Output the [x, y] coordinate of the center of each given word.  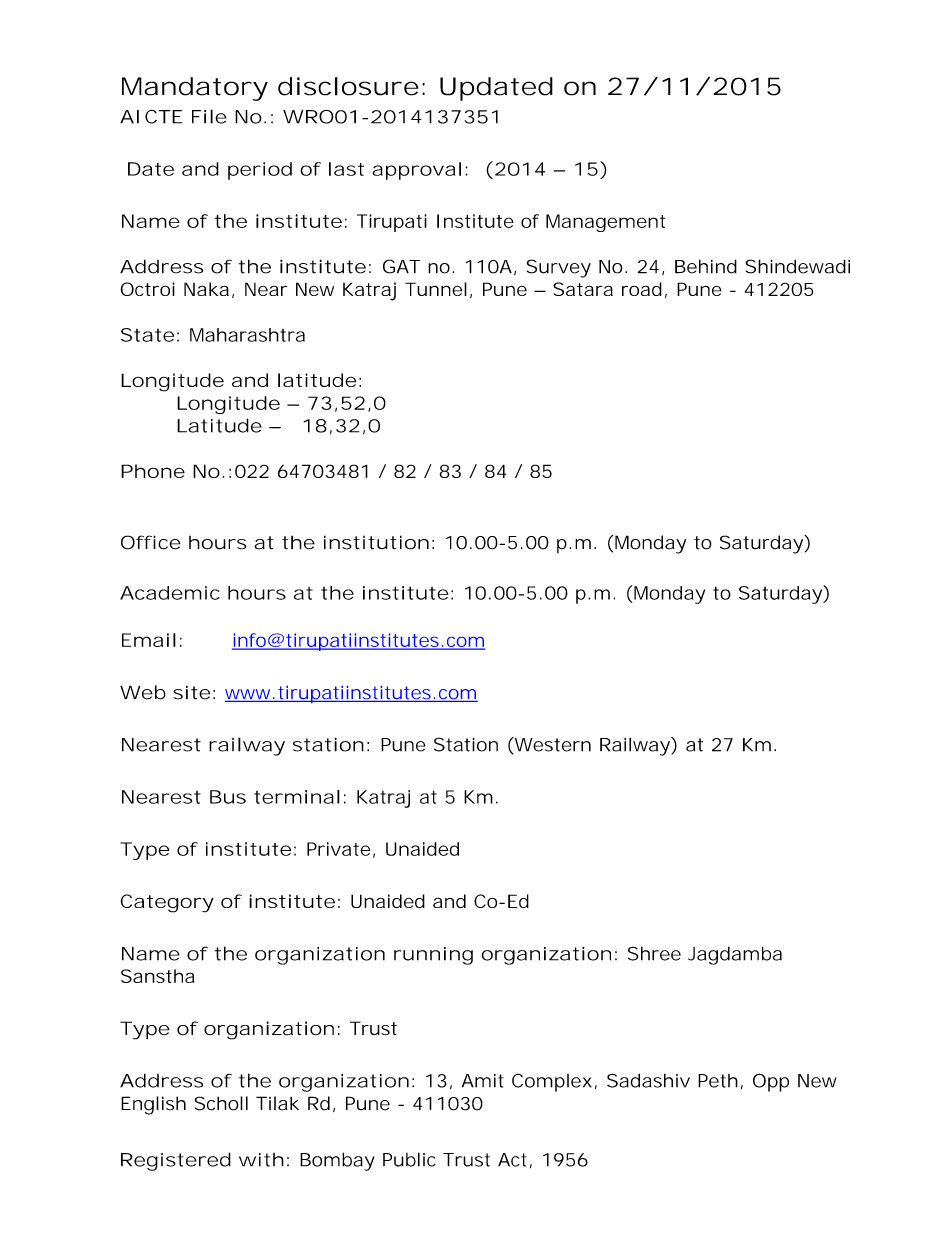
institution [376, 542]
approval [416, 171]
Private [338, 849]
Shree [654, 953]
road [642, 289]
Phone [153, 471]
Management [605, 223]
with [261, 1160]
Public [409, 1159]
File [209, 116]
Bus [228, 797]
